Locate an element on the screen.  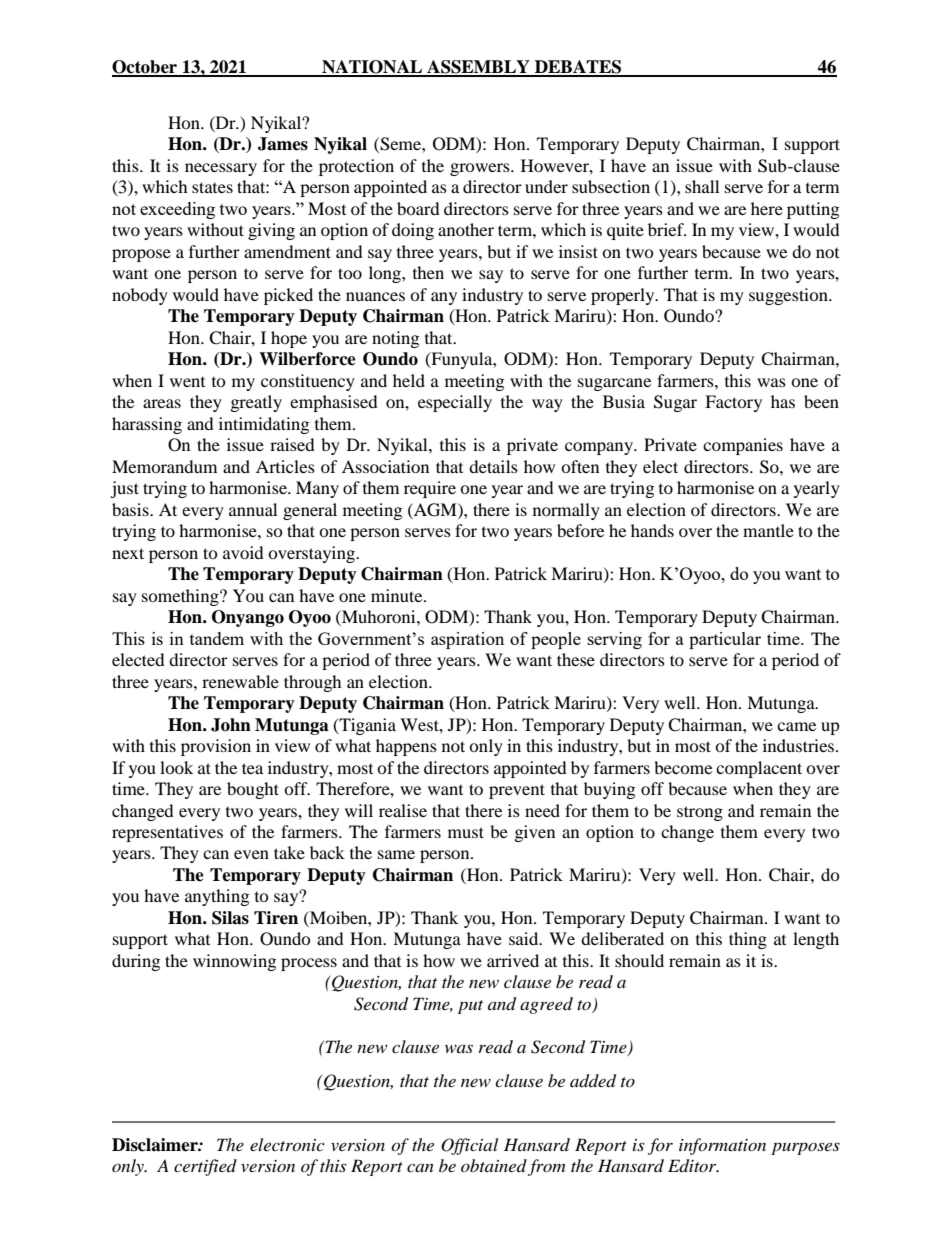
shall is located at coordinates (702, 186).
